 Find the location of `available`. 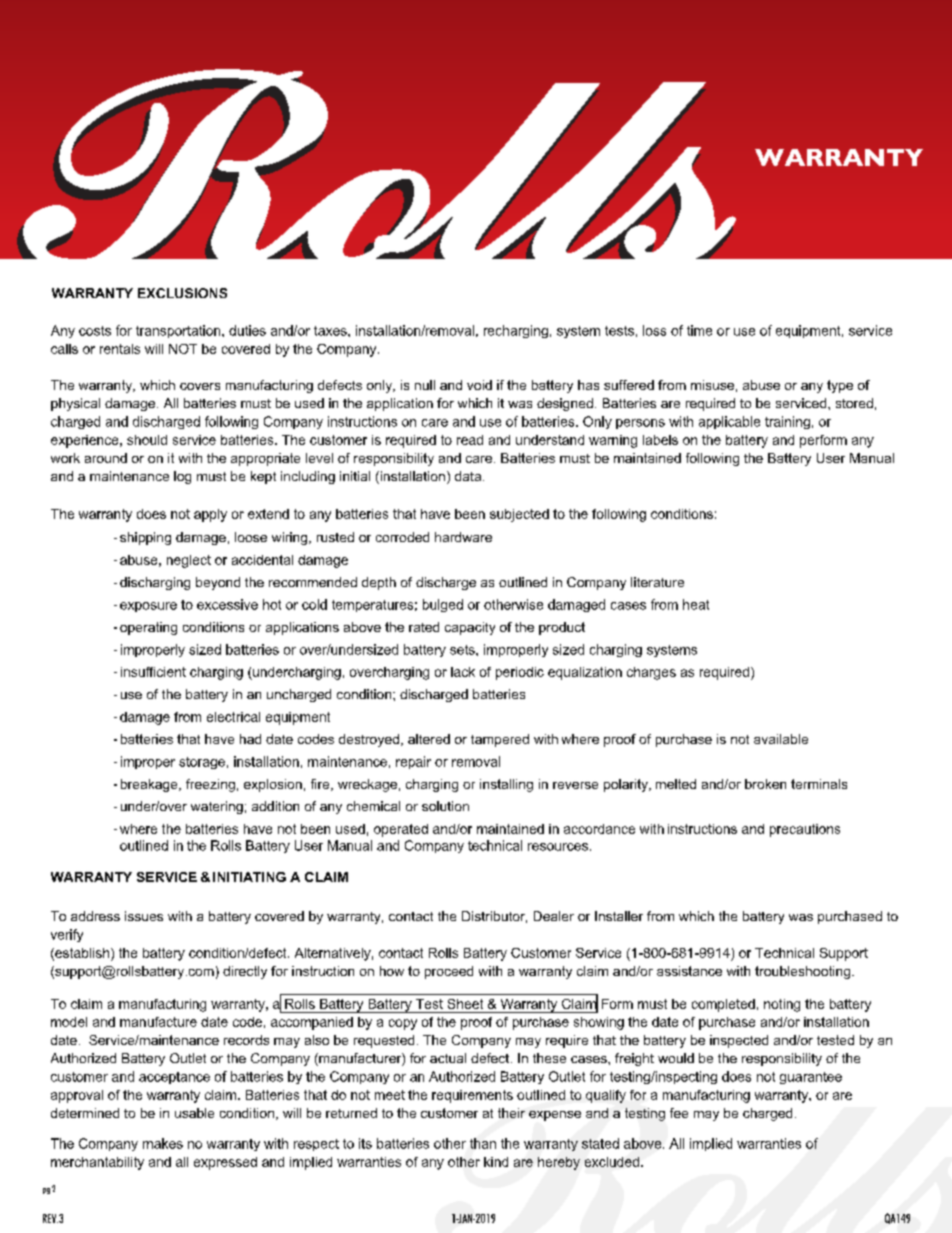

available is located at coordinates (781, 739).
